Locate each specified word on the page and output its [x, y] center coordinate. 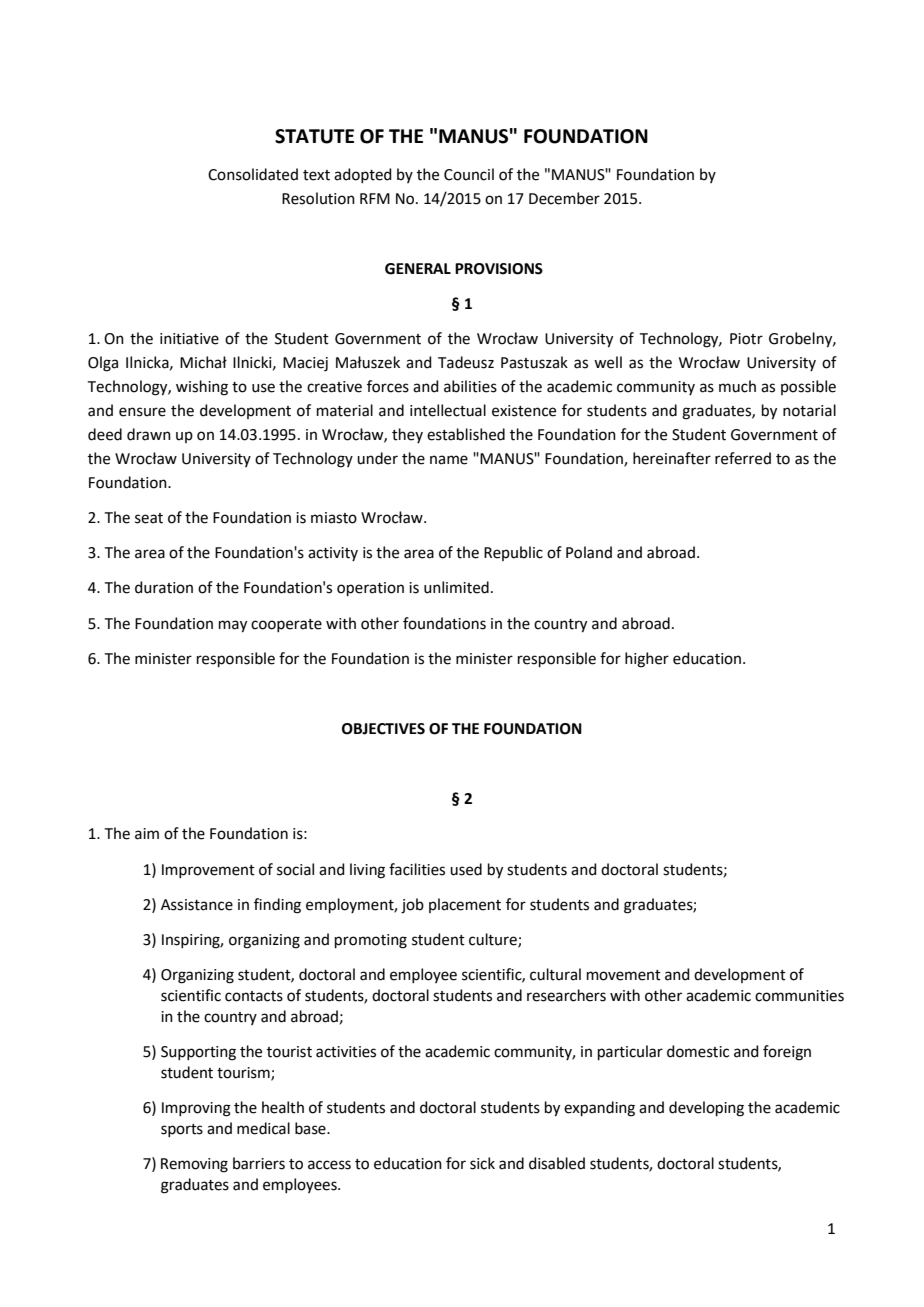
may [233, 626]
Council [469, 174]
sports [182, 1130]
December [564, 198]
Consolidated [253, 174]
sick [482, 1163]
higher [647, 660]
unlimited [456, 587]
